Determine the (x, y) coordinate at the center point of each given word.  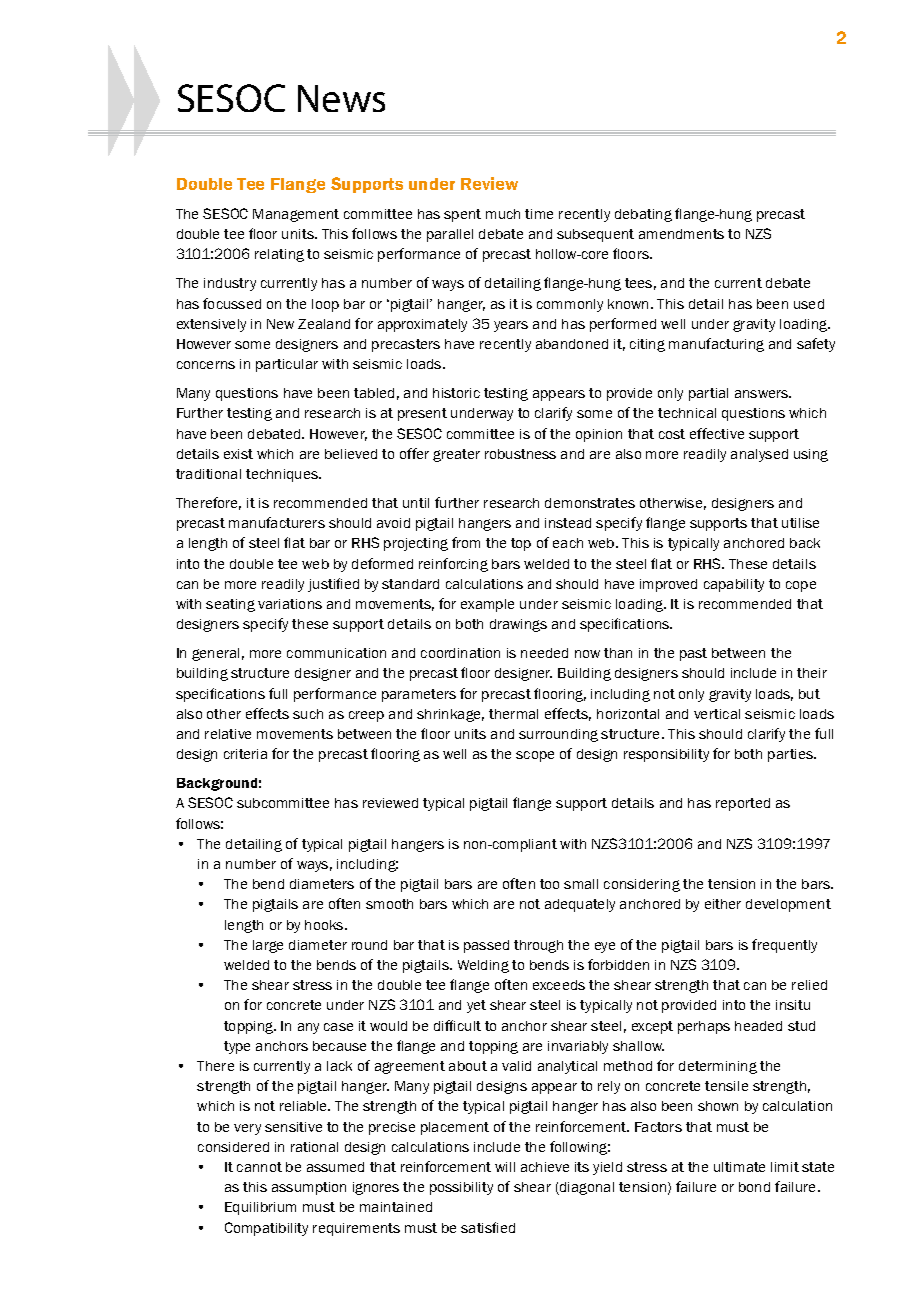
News (341, 98)
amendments (681, 234)
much (503, 214)
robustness (520, 454)
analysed (759, 455)
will (505, 1167)
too (549, 884)
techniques (283, 475)
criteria (245, 754)
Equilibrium (260, 1208)
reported (743, 804)
